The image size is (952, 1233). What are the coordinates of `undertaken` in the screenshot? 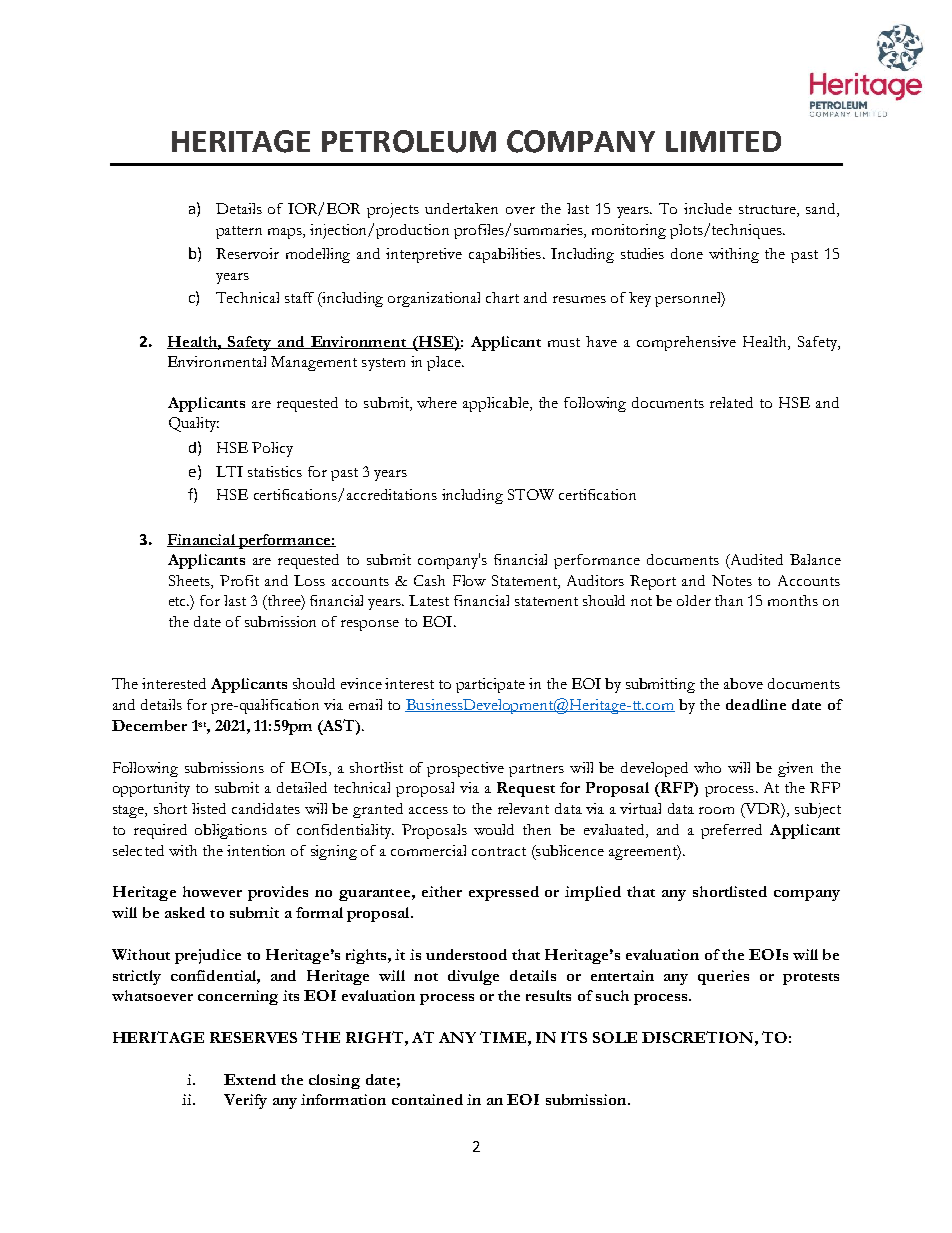 It's located at (461, 208).
